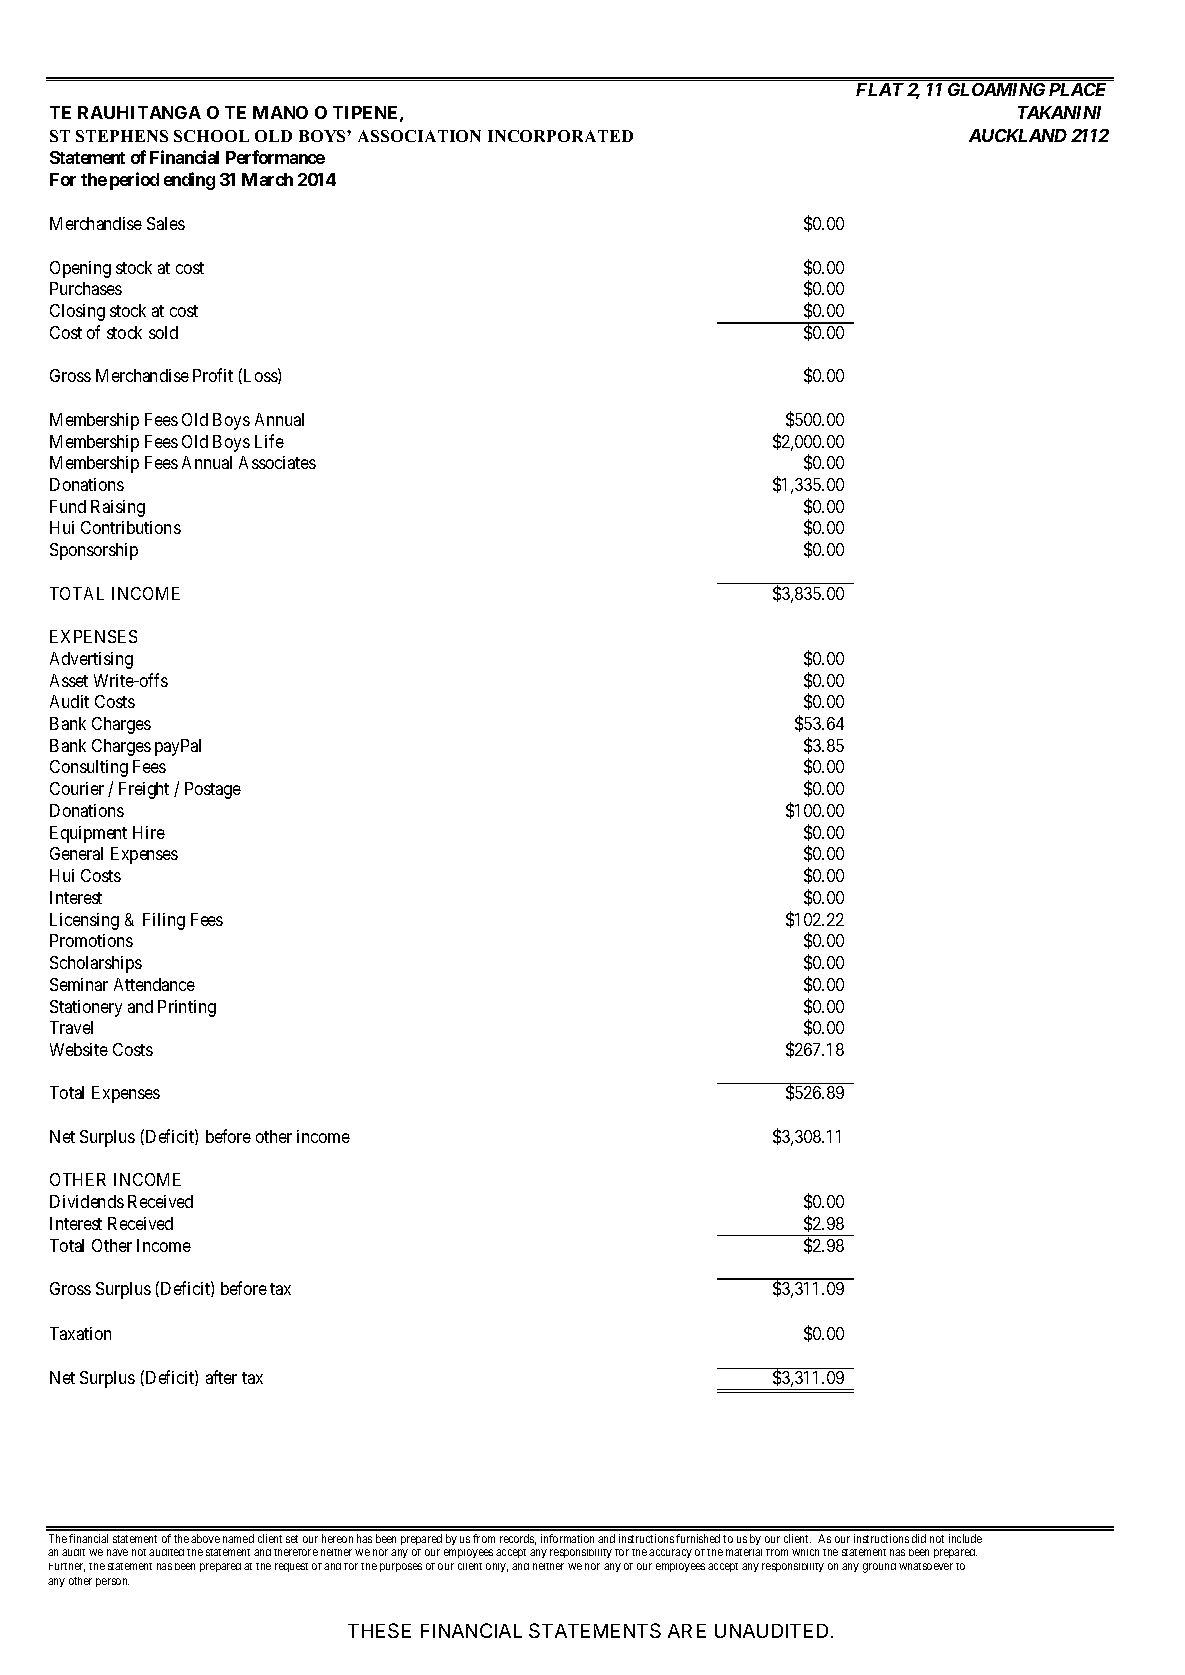  Describe the element at coordinates (205, 1538) in the screenshot. I see `above` at that location.
